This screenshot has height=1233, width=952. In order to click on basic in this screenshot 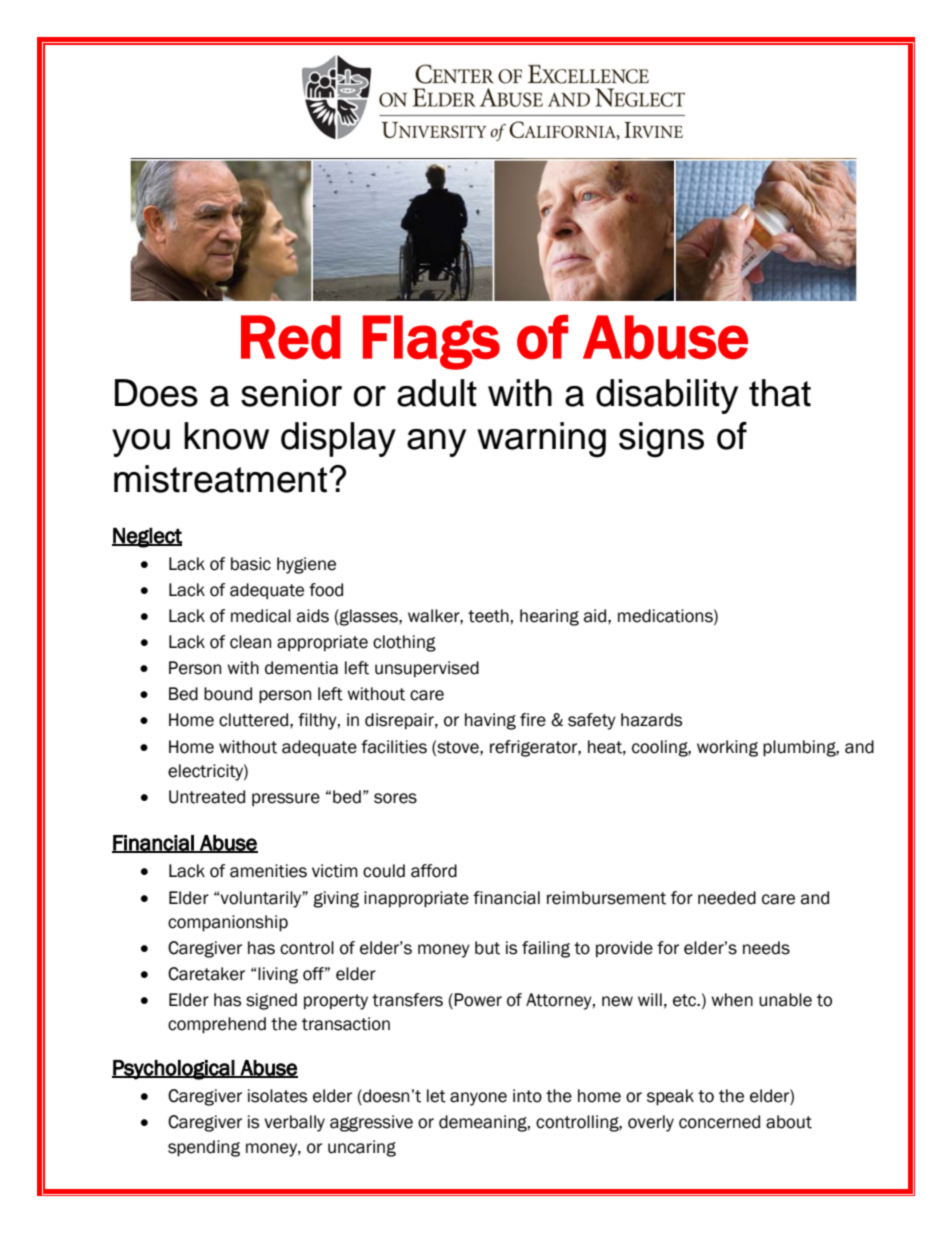, I will do `click(251, 564)`.
